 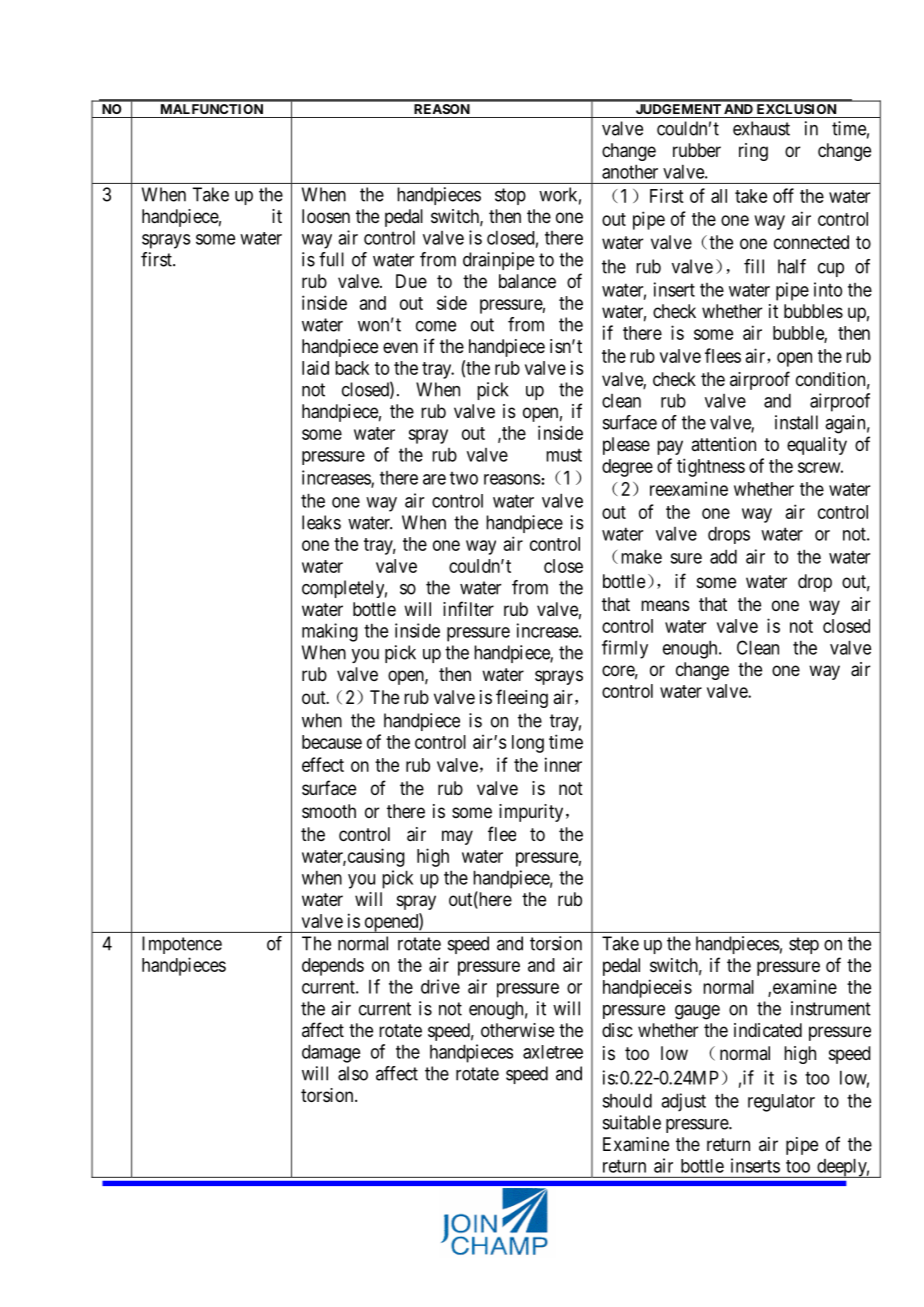 I want to click on ring, so click(x=753, y=152).
